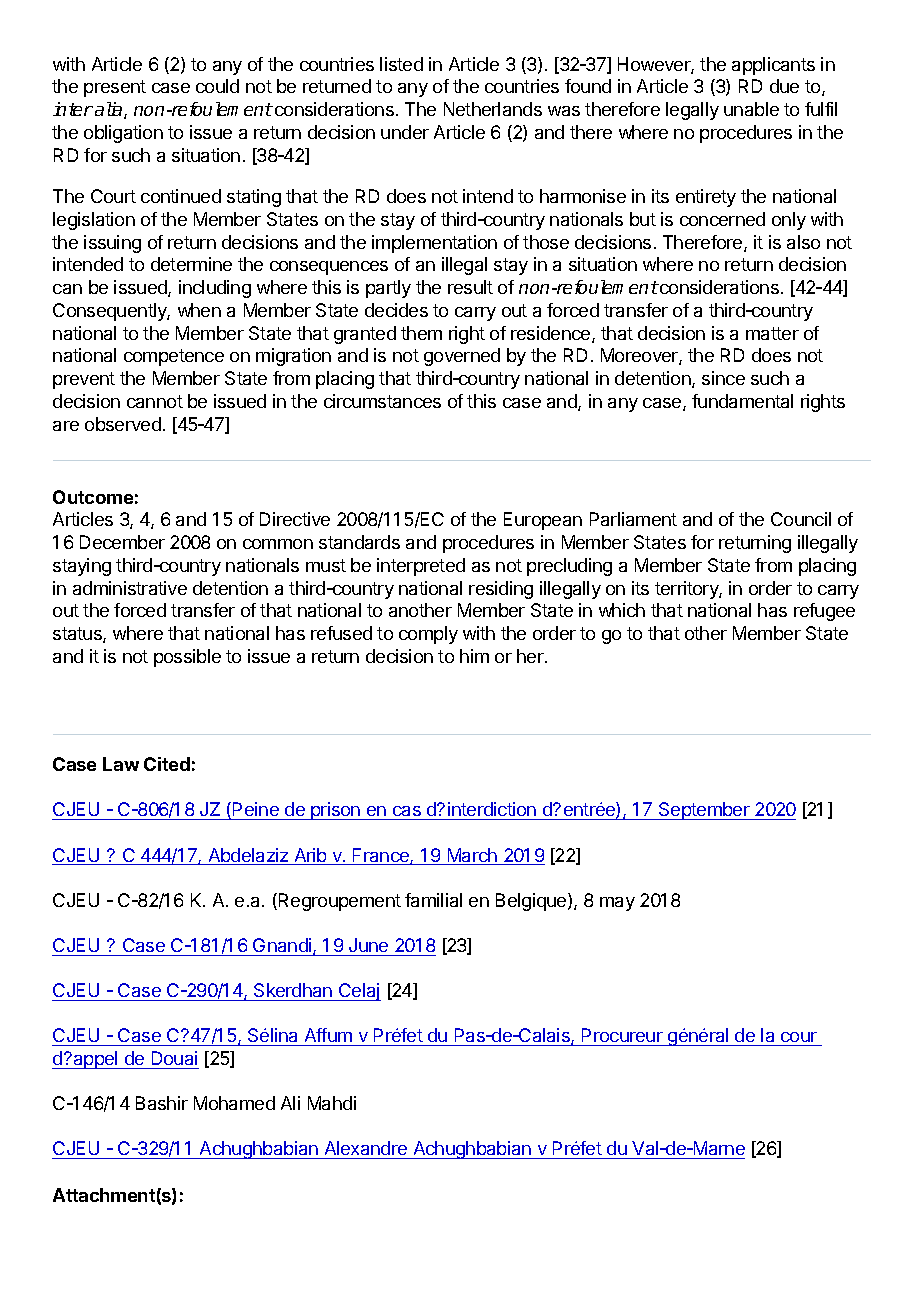 The width and height of the screenshot is (924, 1308). What do you see at coordinates (493, 109) in the screenshot?
I see `Netherlands` at bounding box center [493, 109].
